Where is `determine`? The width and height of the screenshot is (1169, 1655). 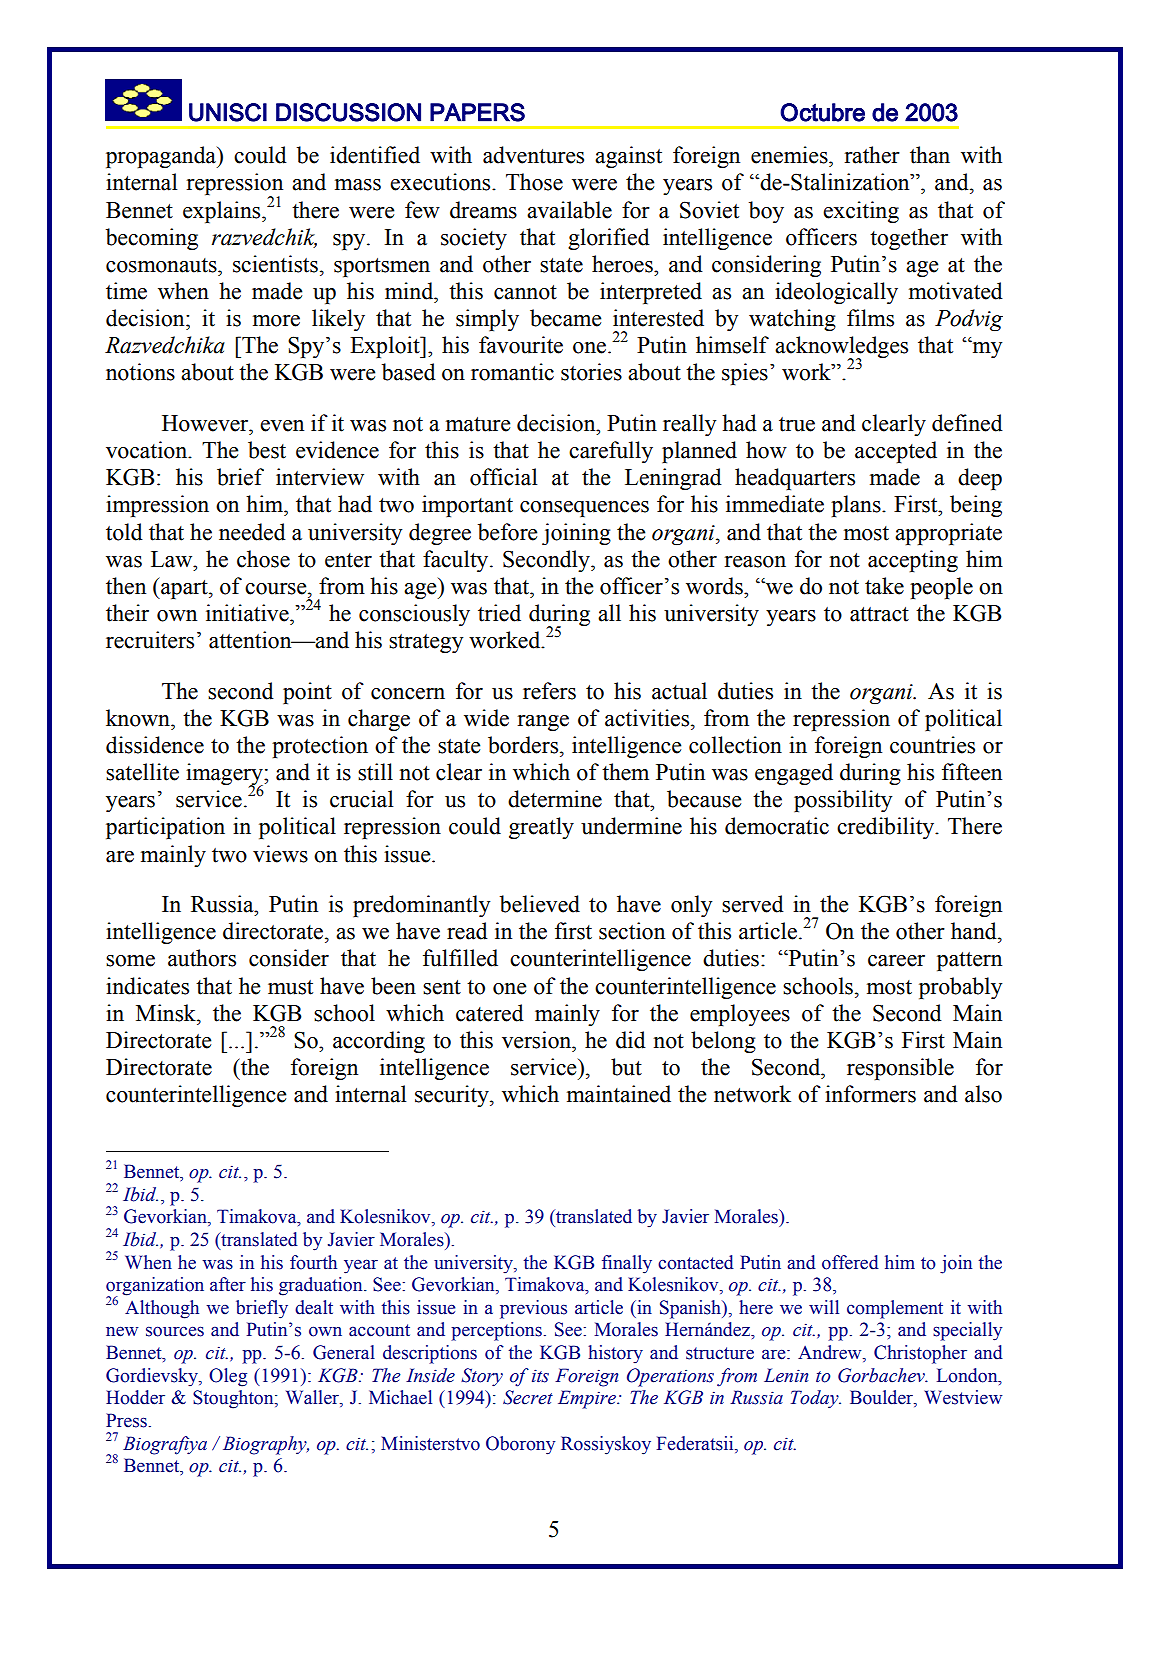 determine is located at coordinates (555, 799).
